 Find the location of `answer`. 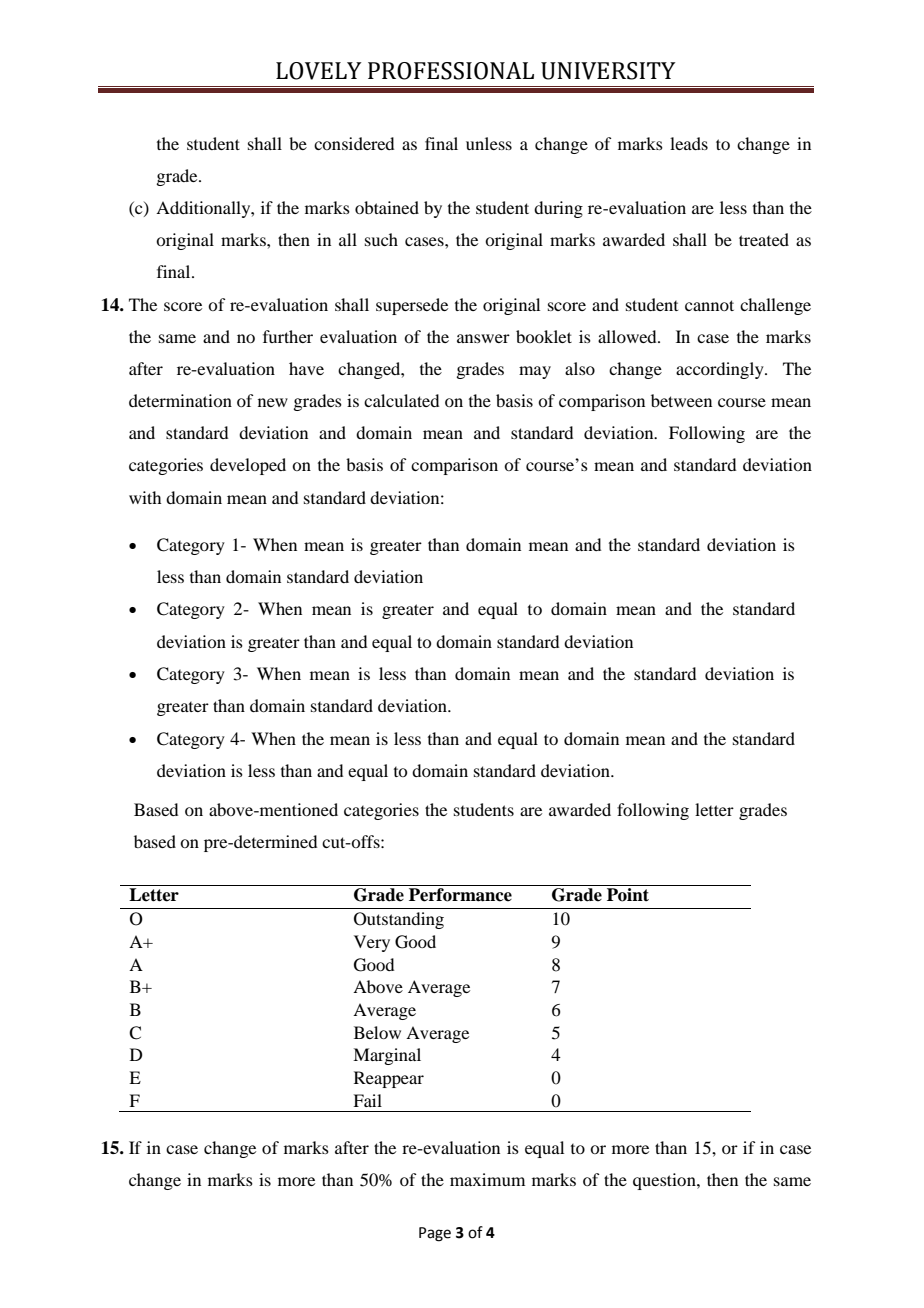

answer is located at coordinates (483, 338).
